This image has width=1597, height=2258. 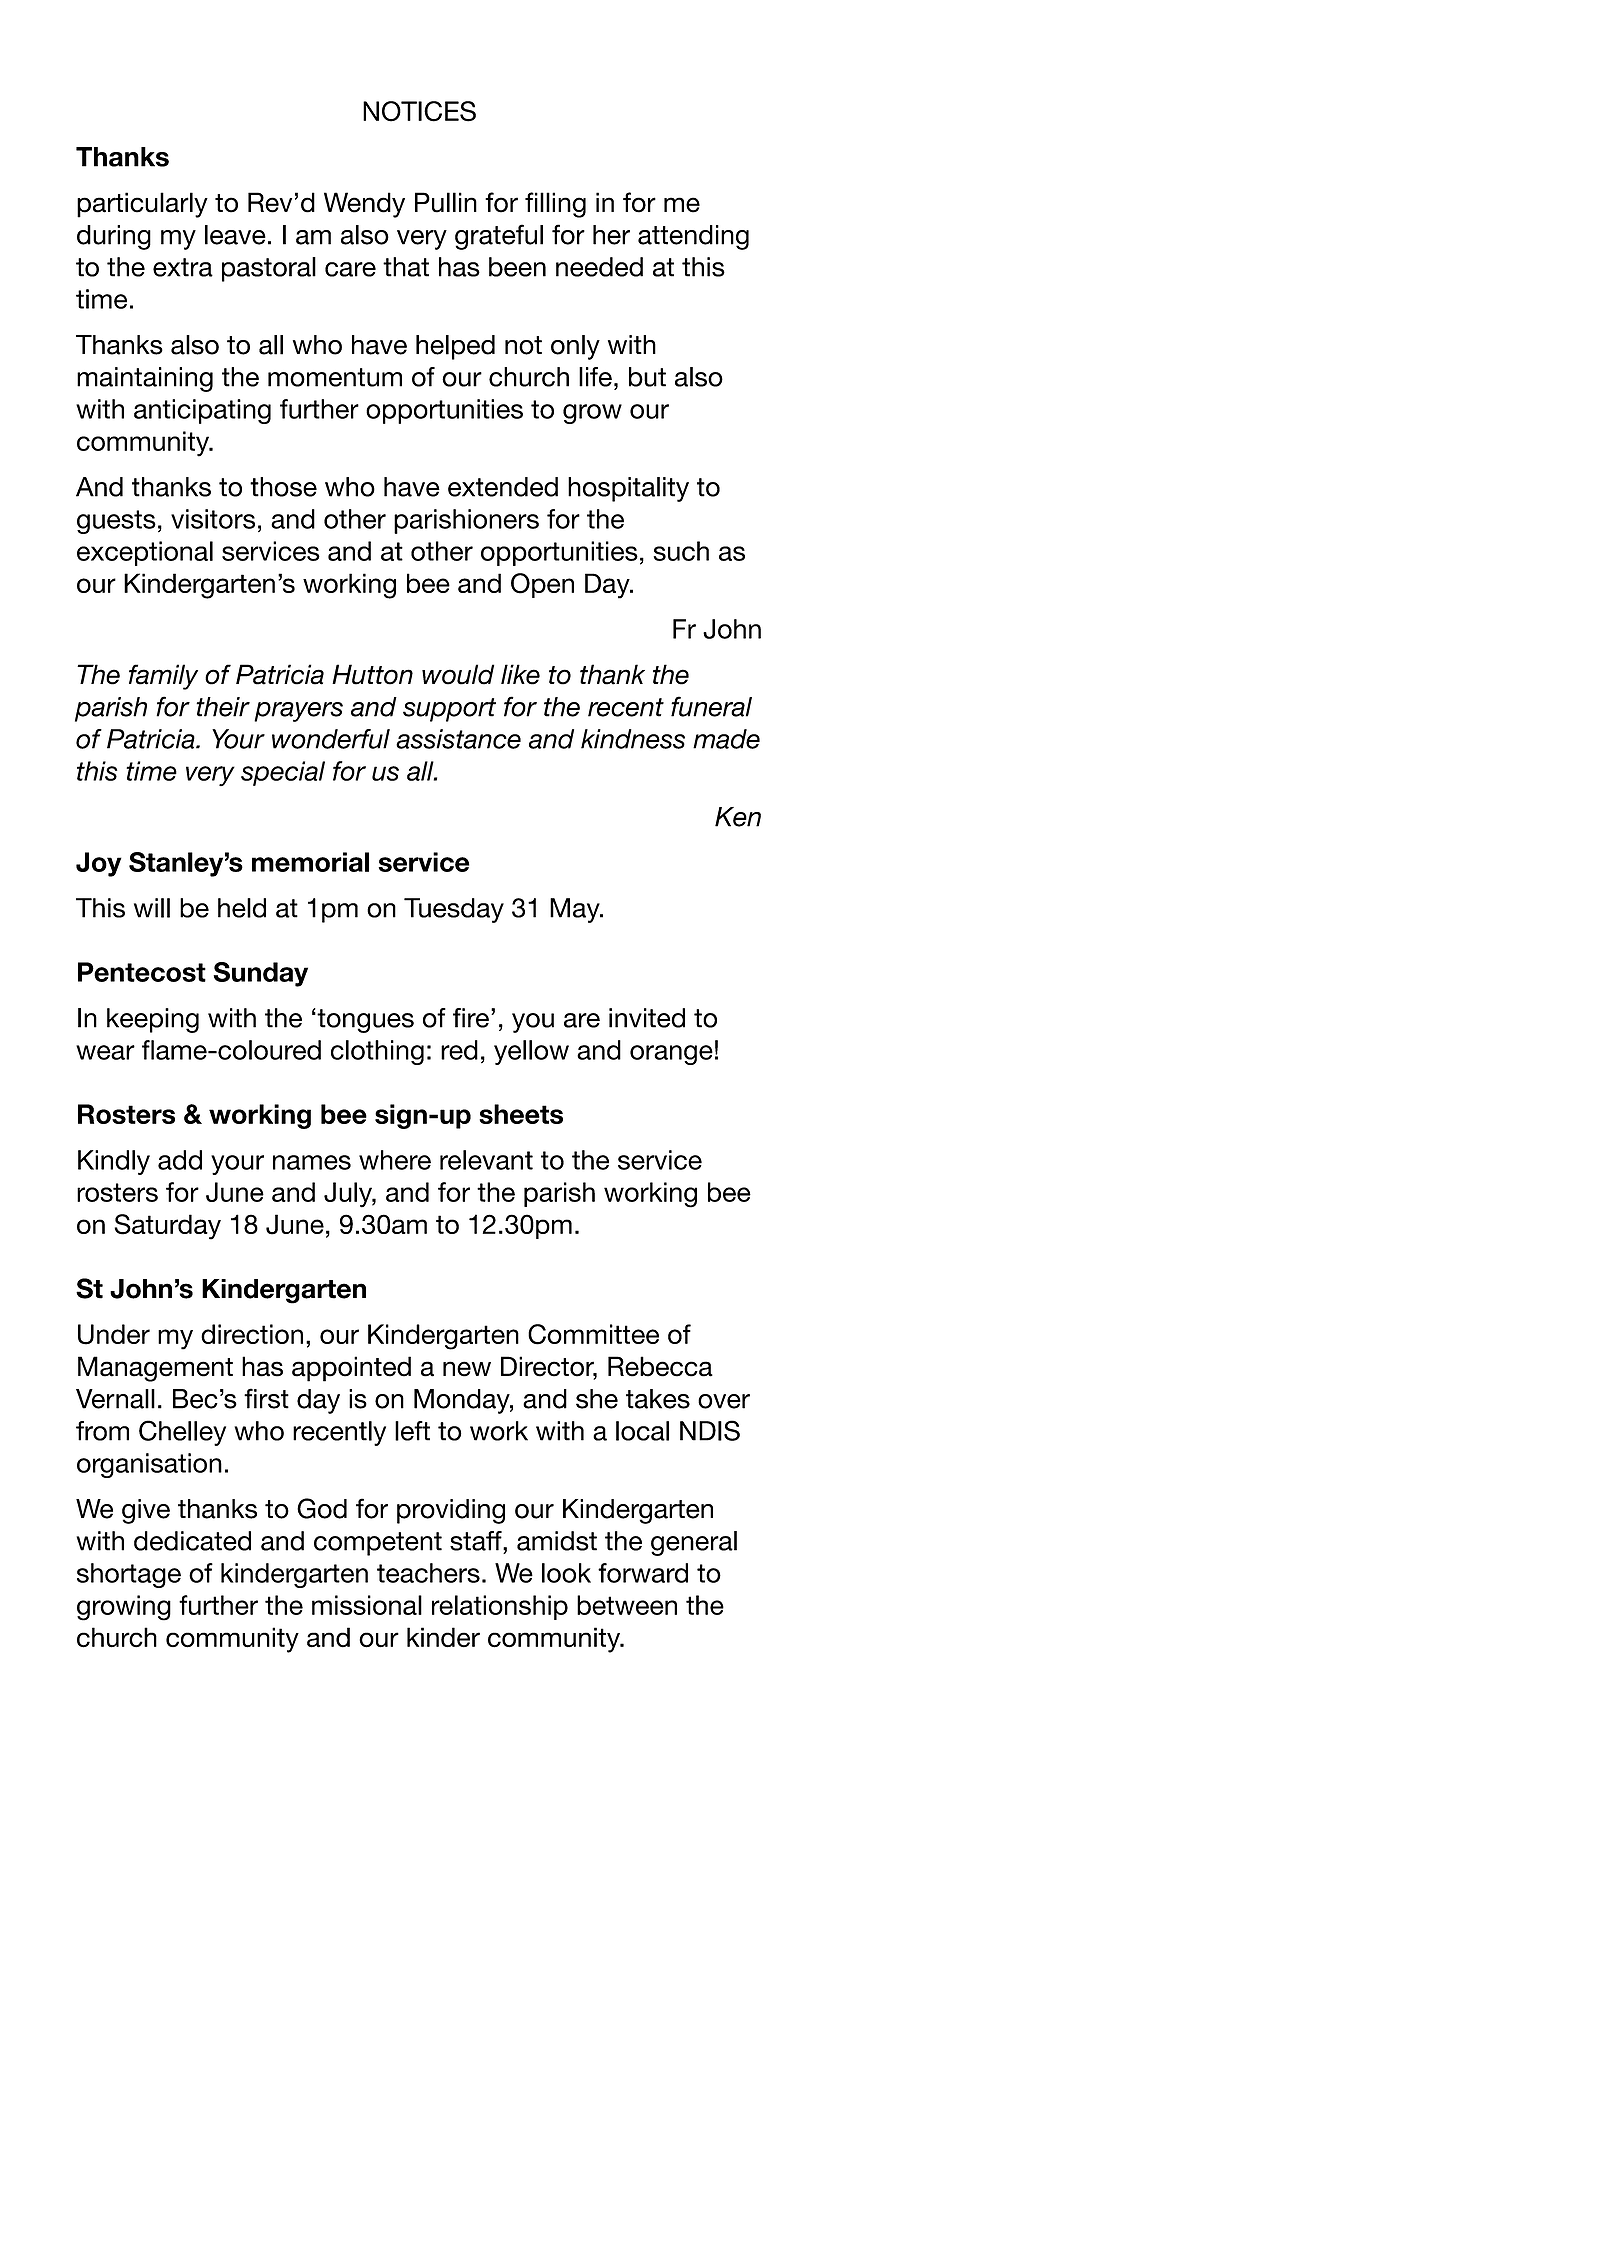 What do you see at coordinates (168, 1227) in the image?
I see `Saturday` at bounding box center [168, 1227].
